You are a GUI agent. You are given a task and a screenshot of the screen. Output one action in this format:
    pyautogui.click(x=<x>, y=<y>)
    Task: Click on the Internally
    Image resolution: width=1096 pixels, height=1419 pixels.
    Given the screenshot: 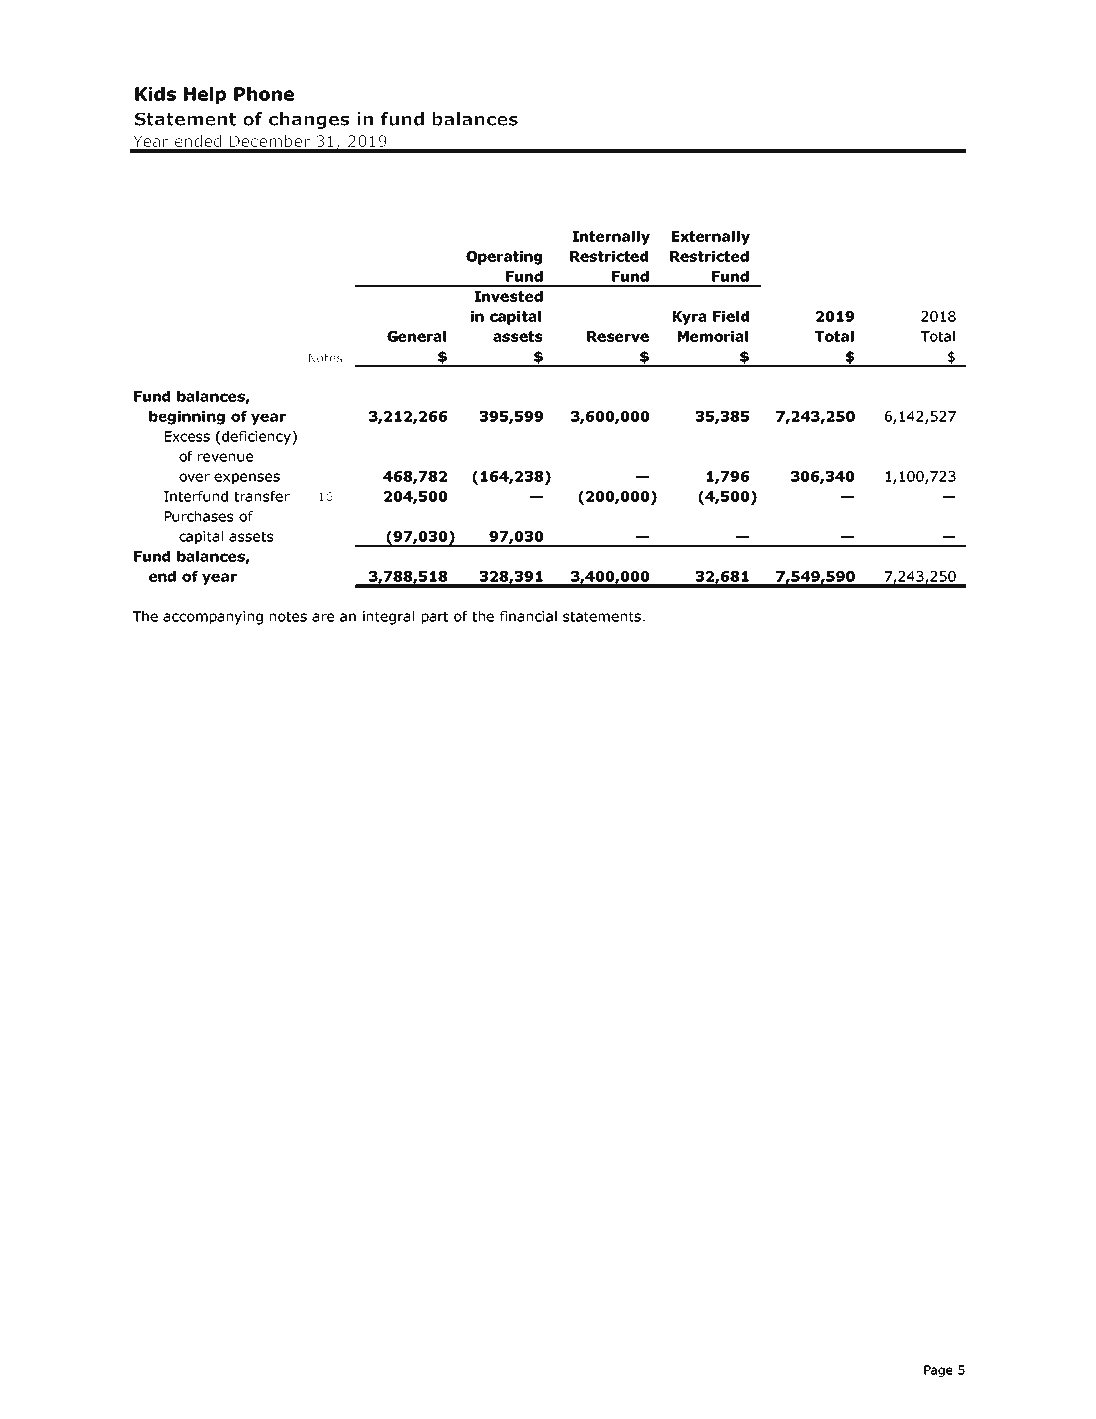 What is the action you would take?
    pyautogui.click(x=611, y=238)
